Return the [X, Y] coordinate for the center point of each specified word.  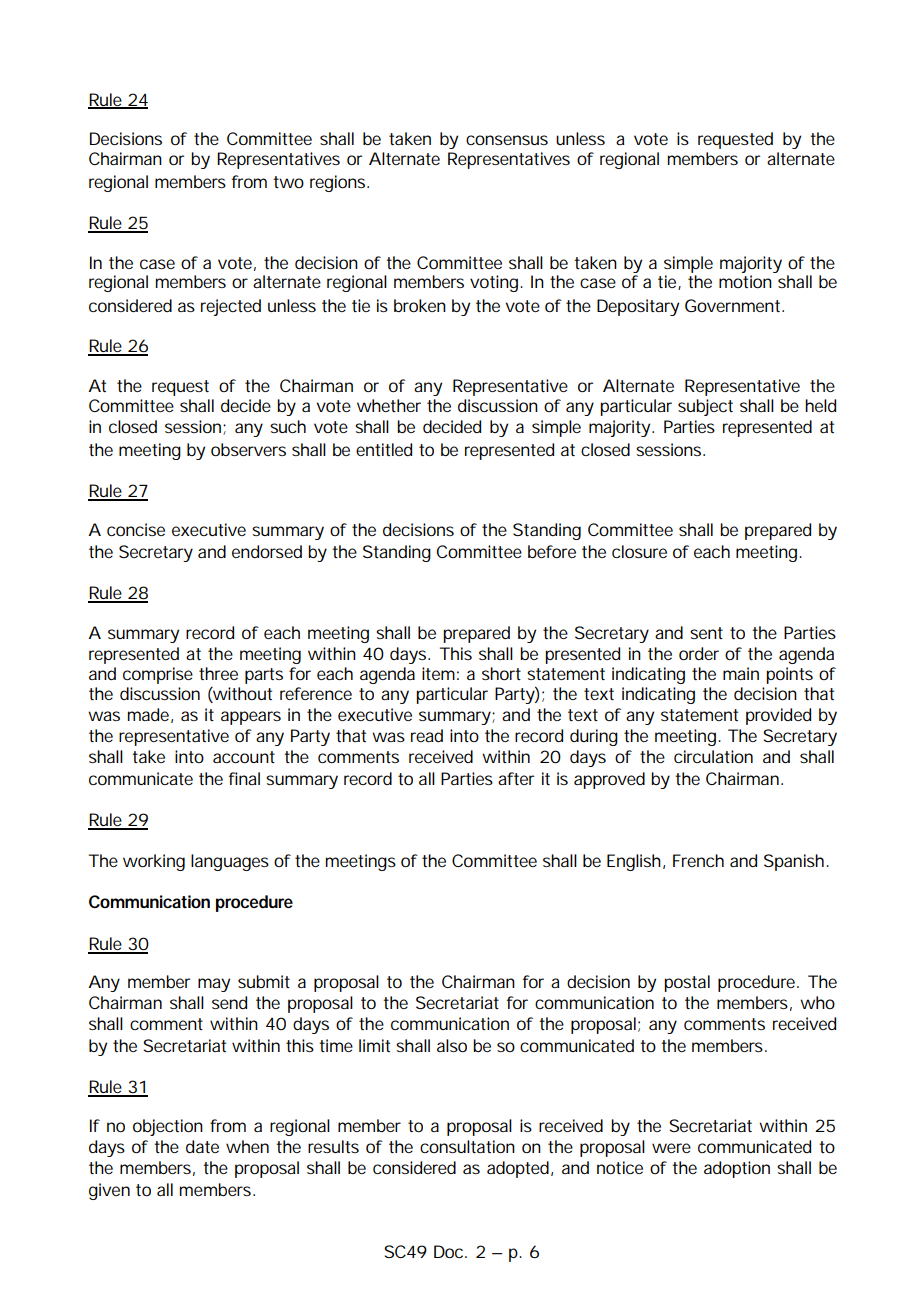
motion [745, 281]
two [288, 182]
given [109, 1191]
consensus [507, 140]
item [438, 673]
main [741, 673]
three [218, 673]
